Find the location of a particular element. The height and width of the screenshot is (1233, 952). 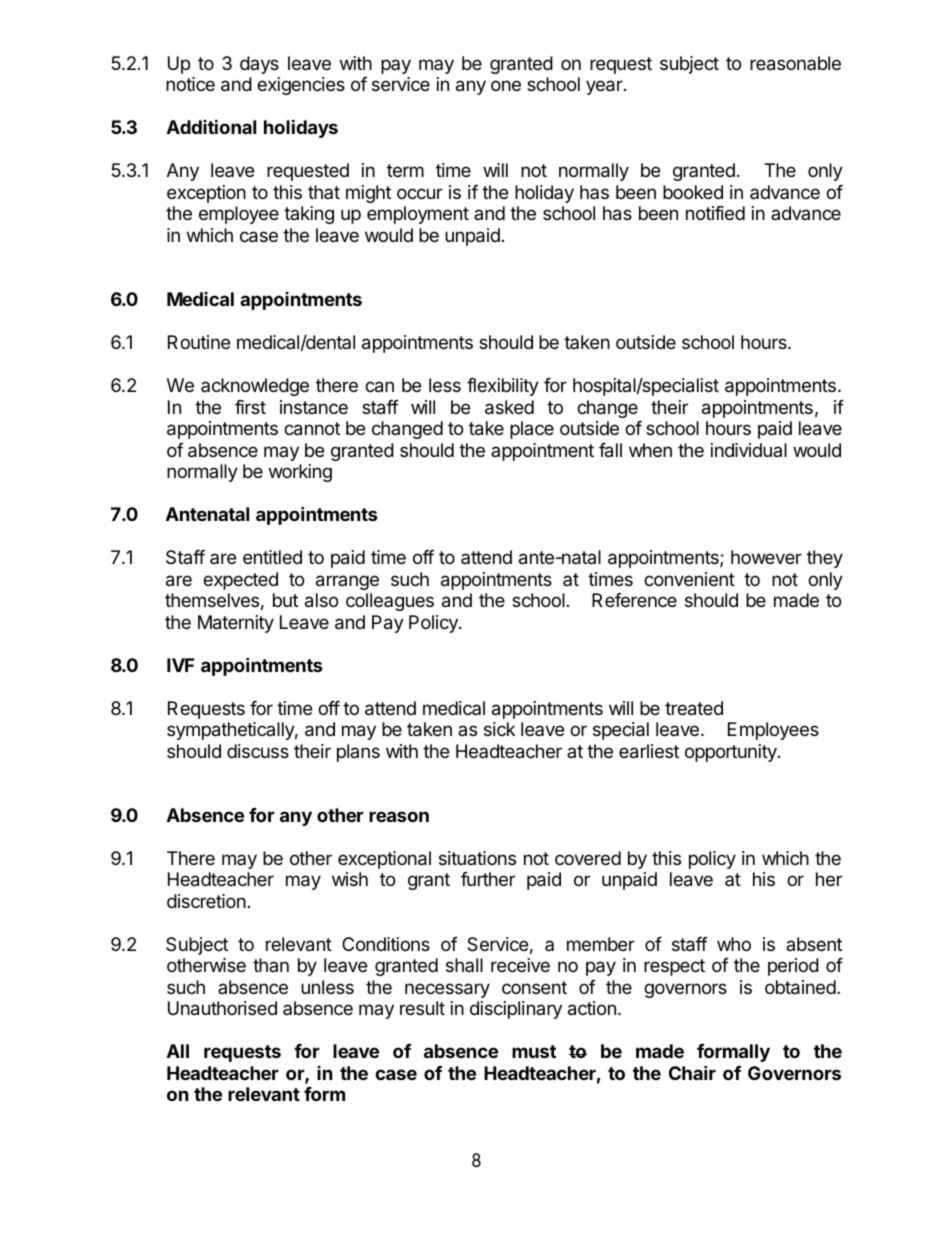

one is located at coordinates (506, 85).
